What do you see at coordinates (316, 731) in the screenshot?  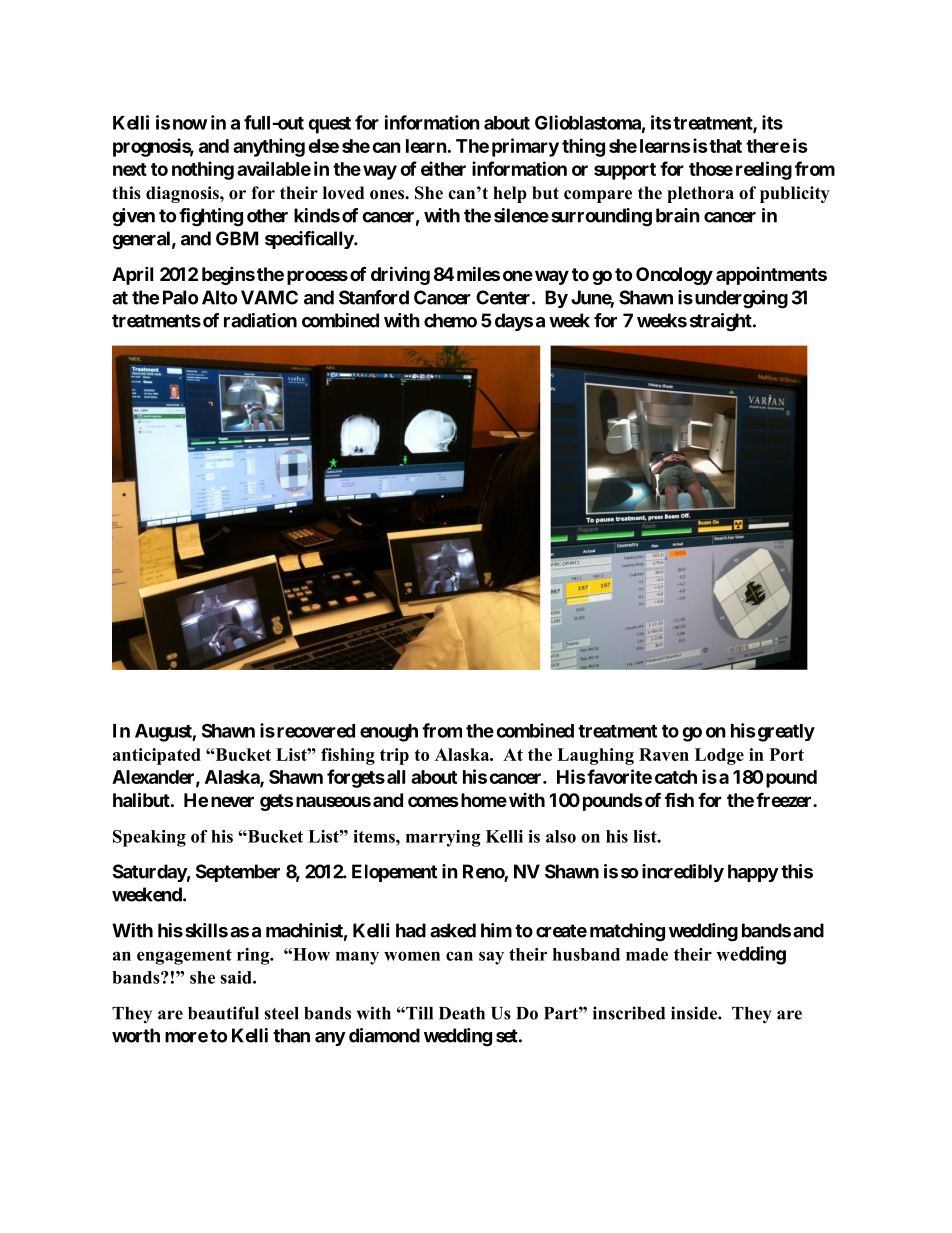 I see `recovered` at bounding box center [316, 731].
